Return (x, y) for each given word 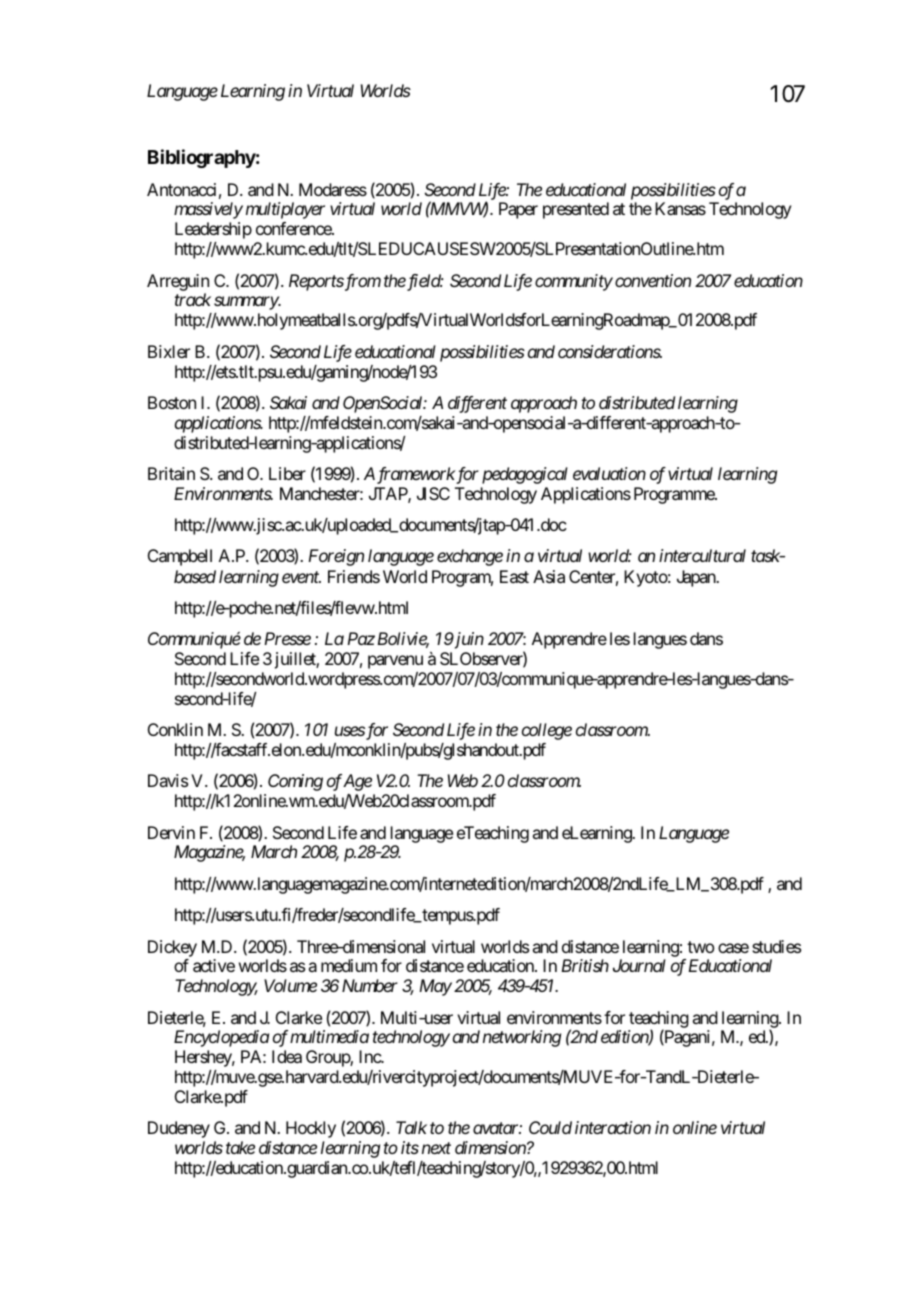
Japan (697, 578)
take (240, 1147)
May (436, 987)
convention (653, 280)
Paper (518, 210)
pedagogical (525, 475)
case (733, 948)
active (214, 965)
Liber (287, 473)
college (547, 731)
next (436, 1148)
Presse (288, 638)
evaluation (609, 473)
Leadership (213, 230)
